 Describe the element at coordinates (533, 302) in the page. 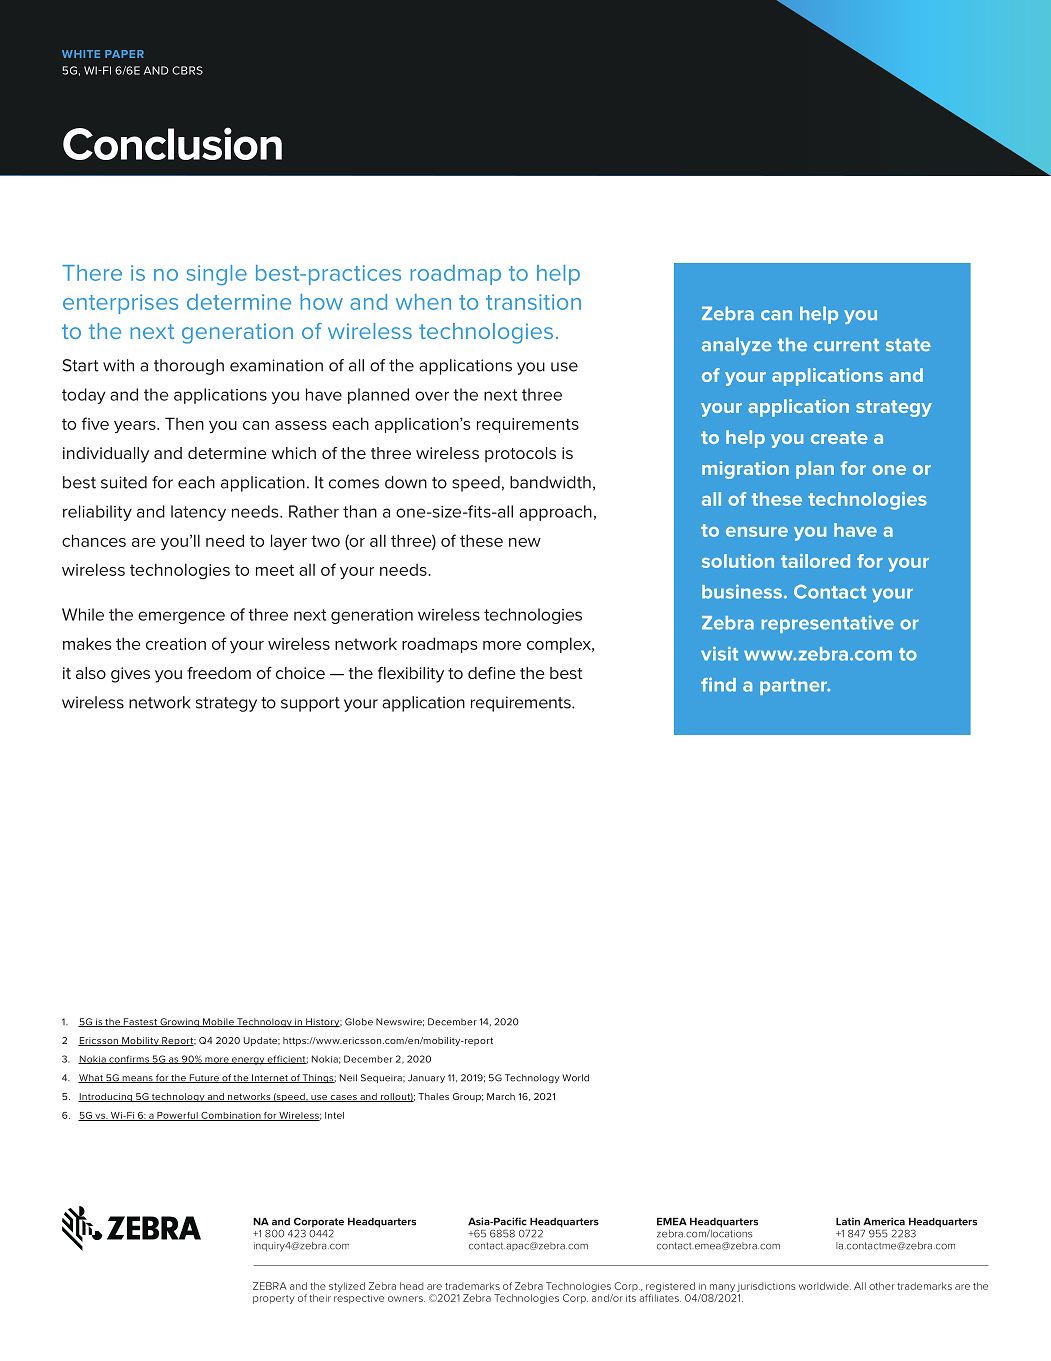

I see `transition` at that location.
